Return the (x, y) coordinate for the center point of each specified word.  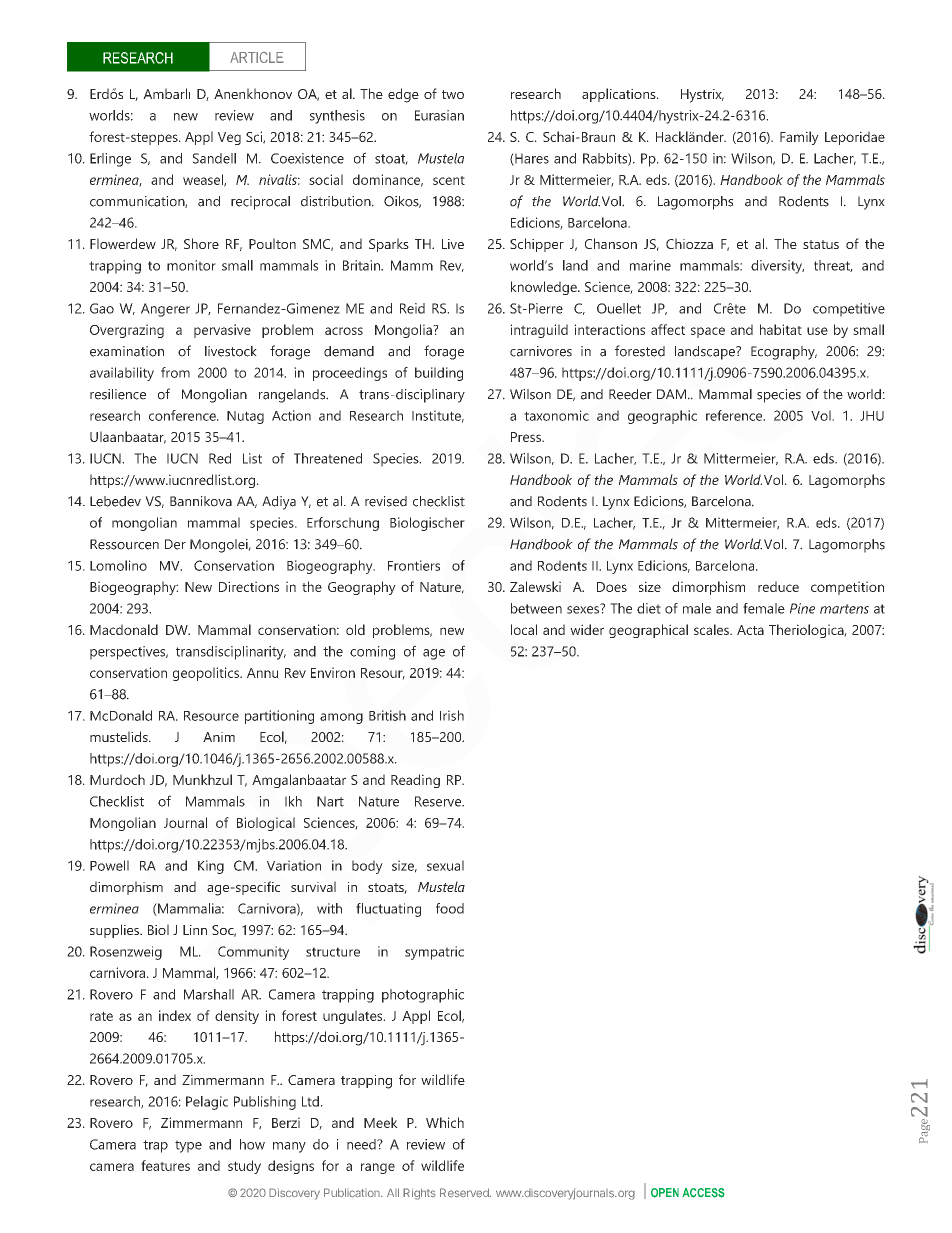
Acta (750, 630)
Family (799, 138)
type (188, 1146)
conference (183, 415)
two (453, 94)
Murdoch (117, 779)
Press (527, 437)
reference (735, 415)
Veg (229, 138)
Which (445, 1122)
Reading (415, 781)
